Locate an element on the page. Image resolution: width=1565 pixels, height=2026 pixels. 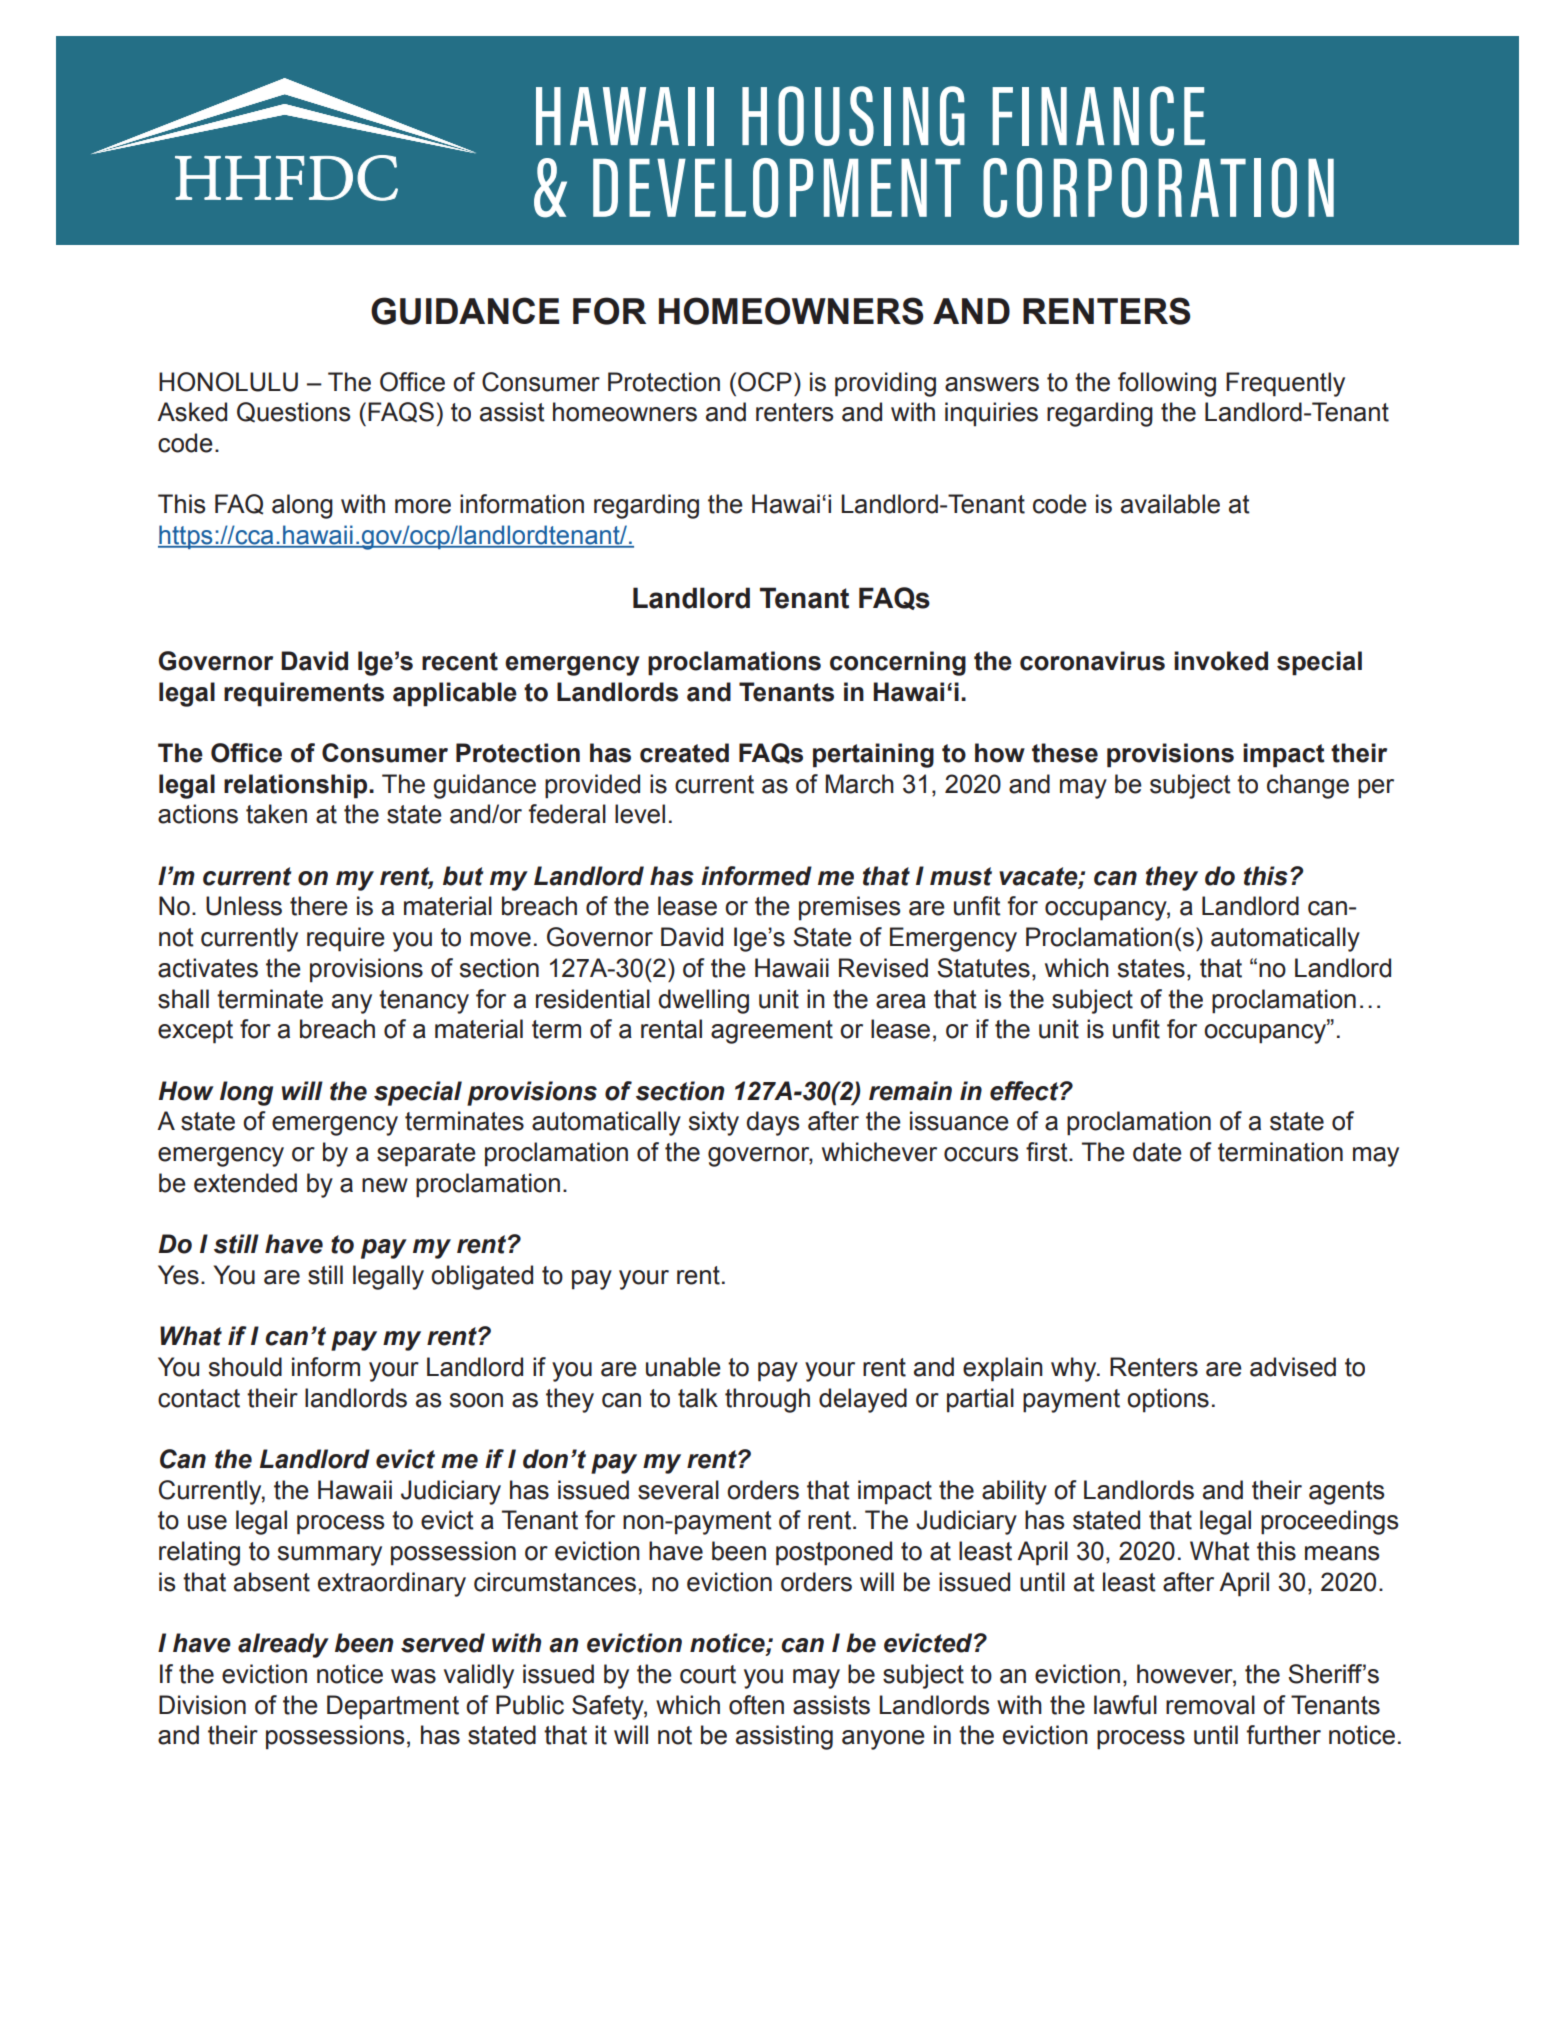
new is located at coordinates (385, 1185).
